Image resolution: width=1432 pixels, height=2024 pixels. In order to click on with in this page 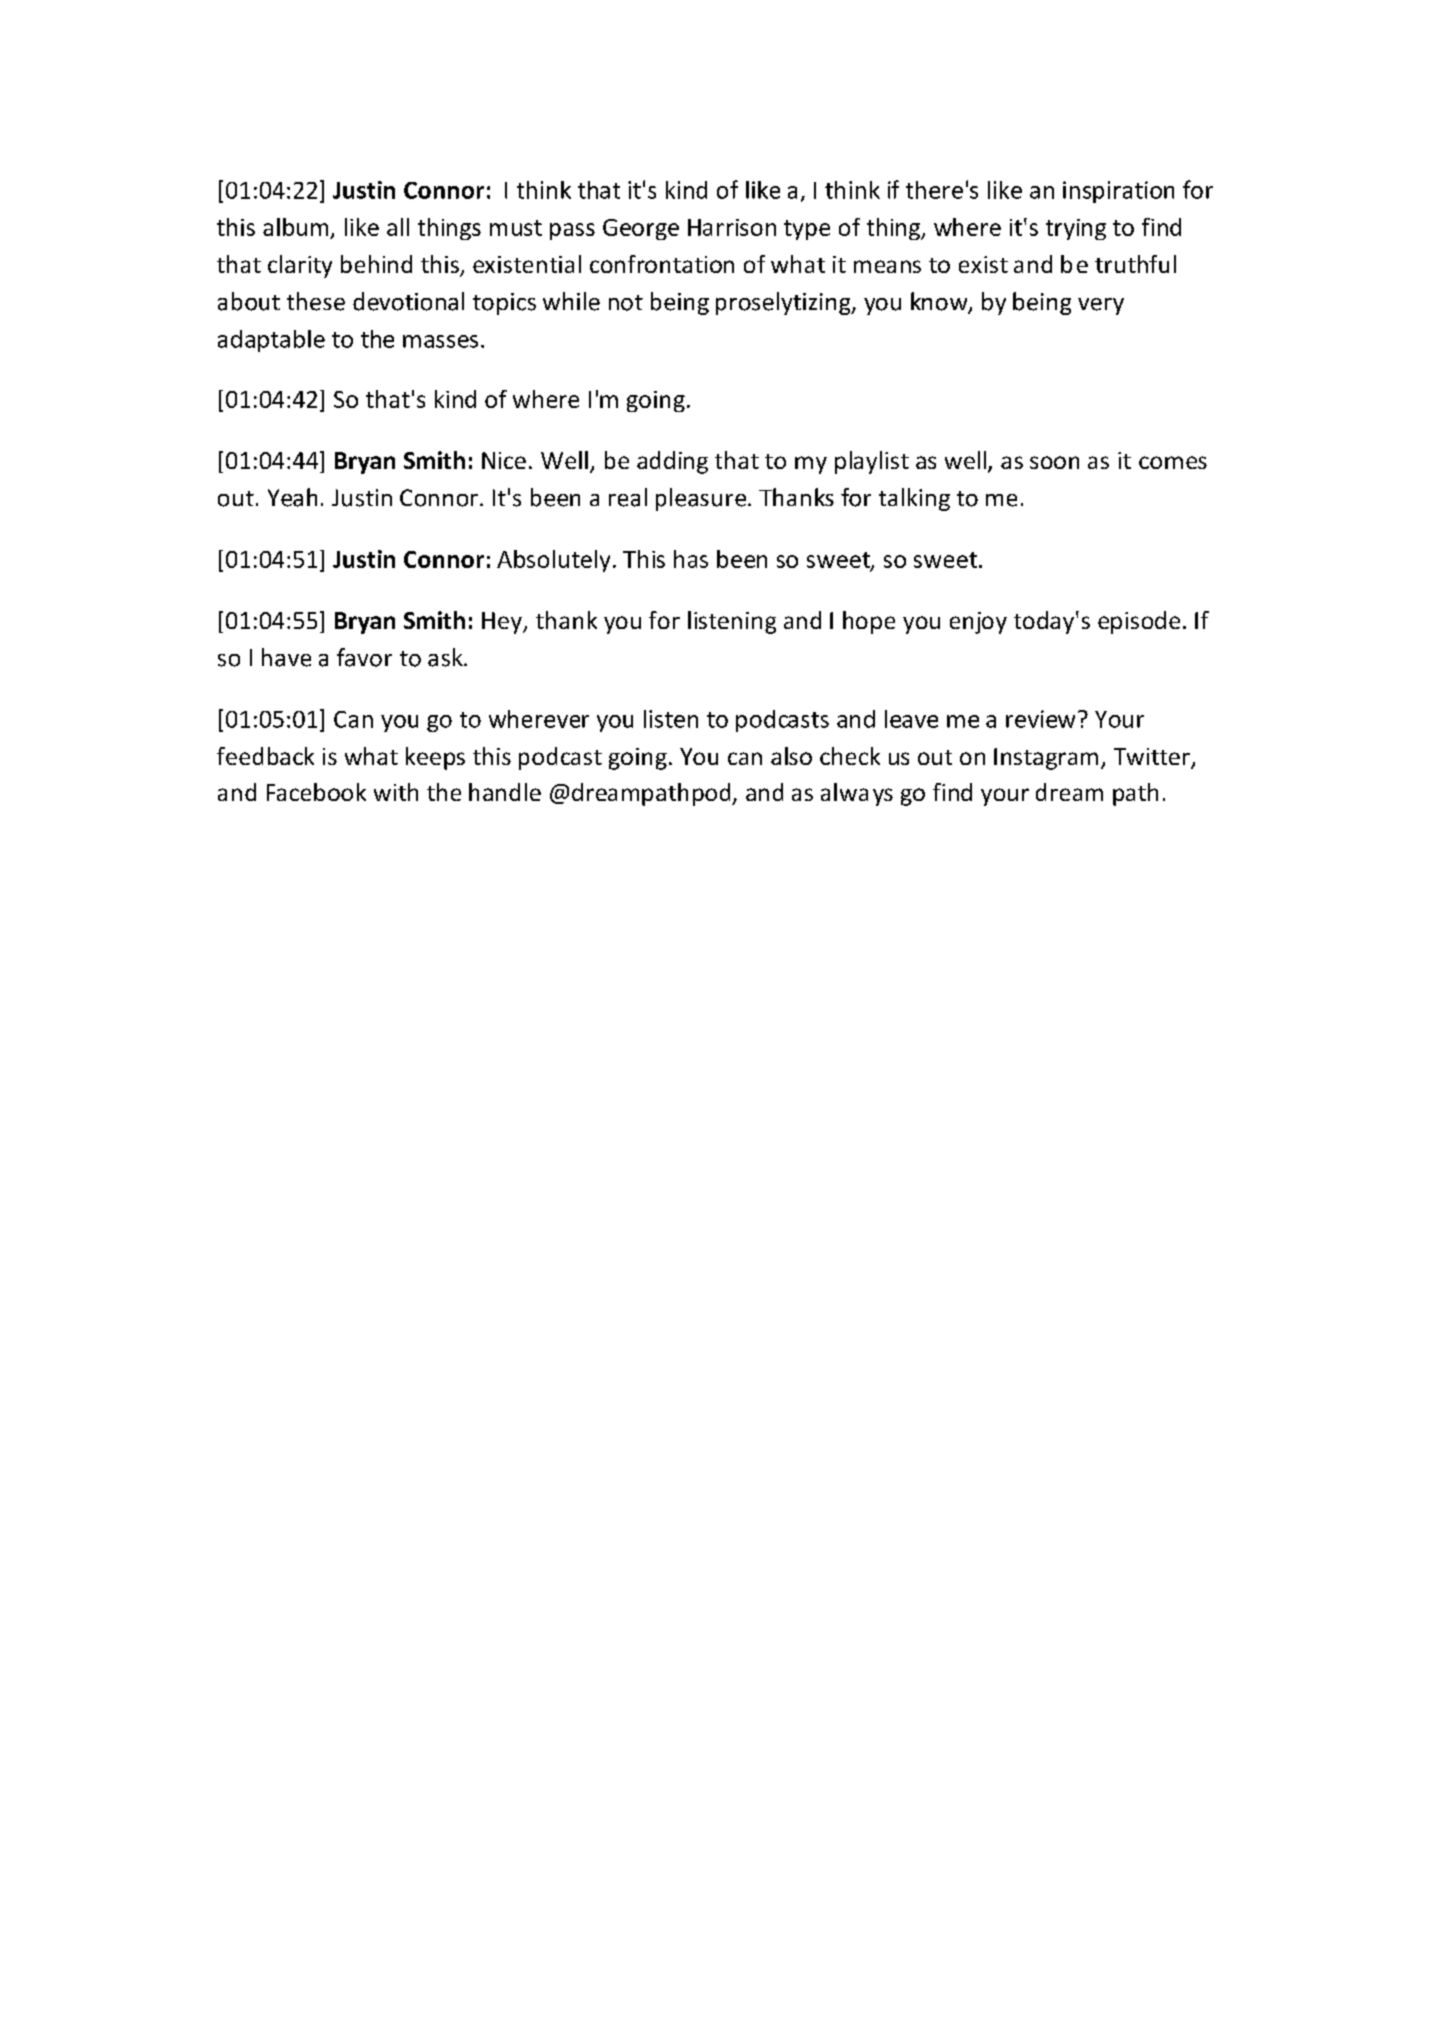, I will do `click(396, 792)`.
